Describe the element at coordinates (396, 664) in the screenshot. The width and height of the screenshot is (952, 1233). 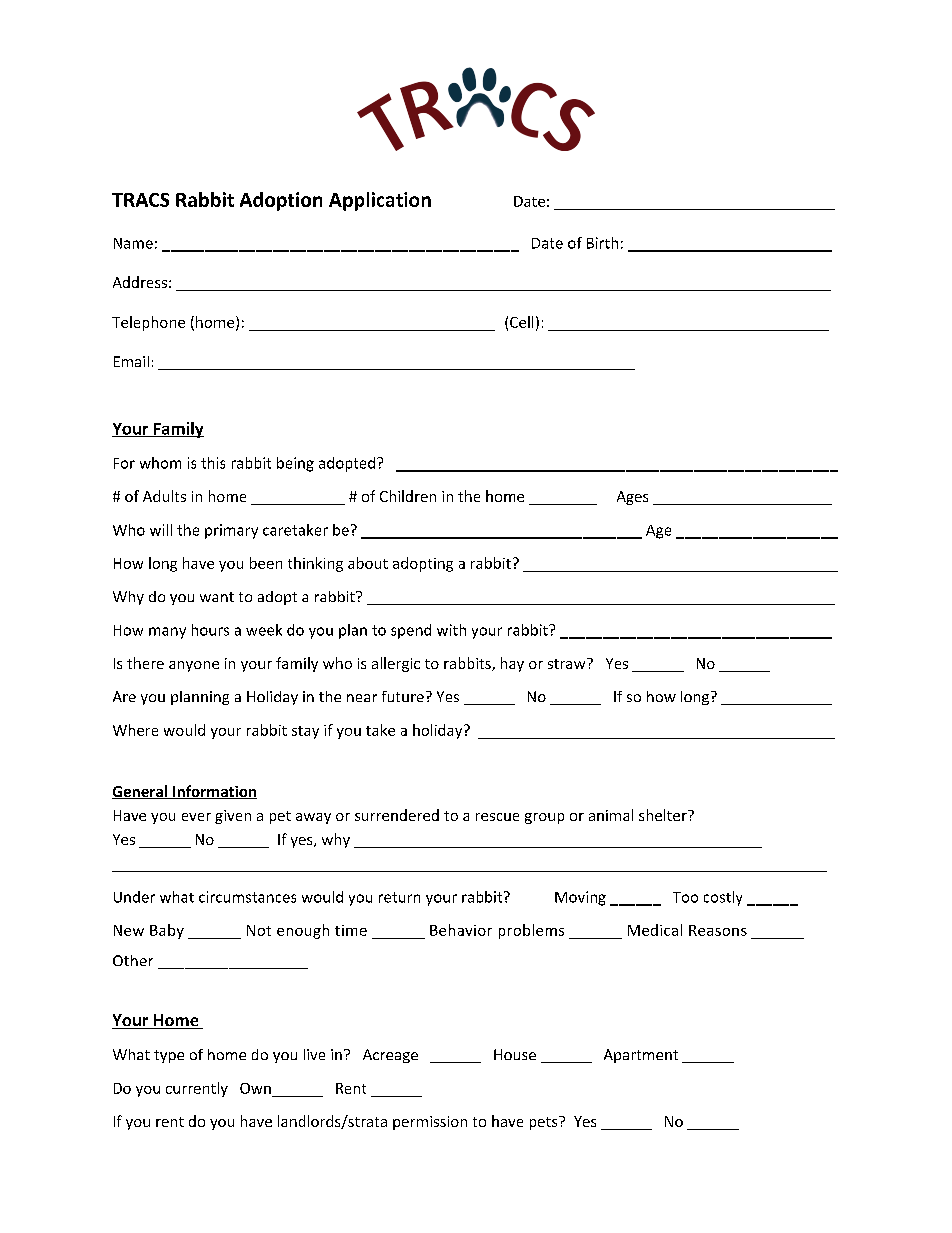
I see `allergic` at that location.
